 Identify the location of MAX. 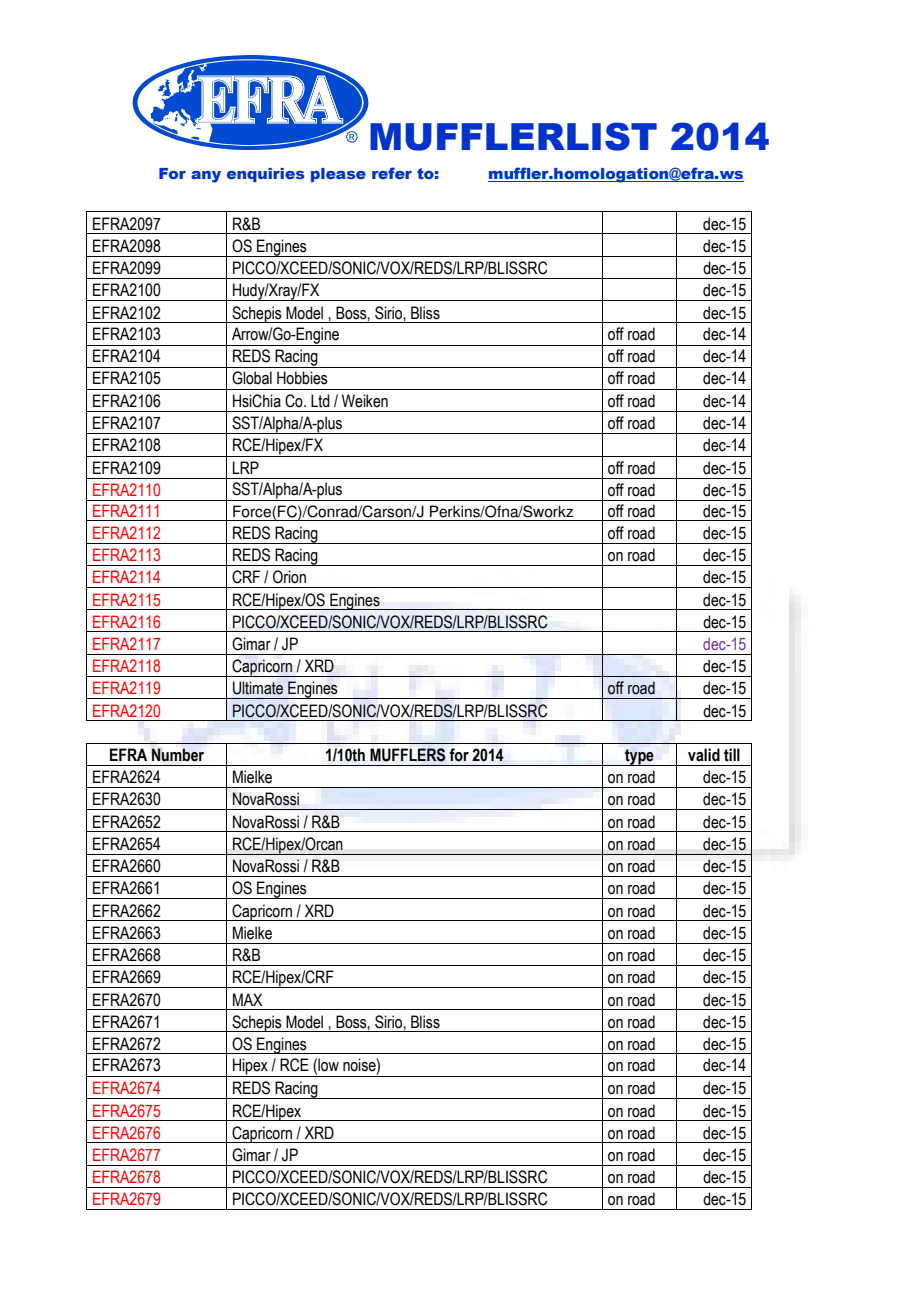
(247, 999).
